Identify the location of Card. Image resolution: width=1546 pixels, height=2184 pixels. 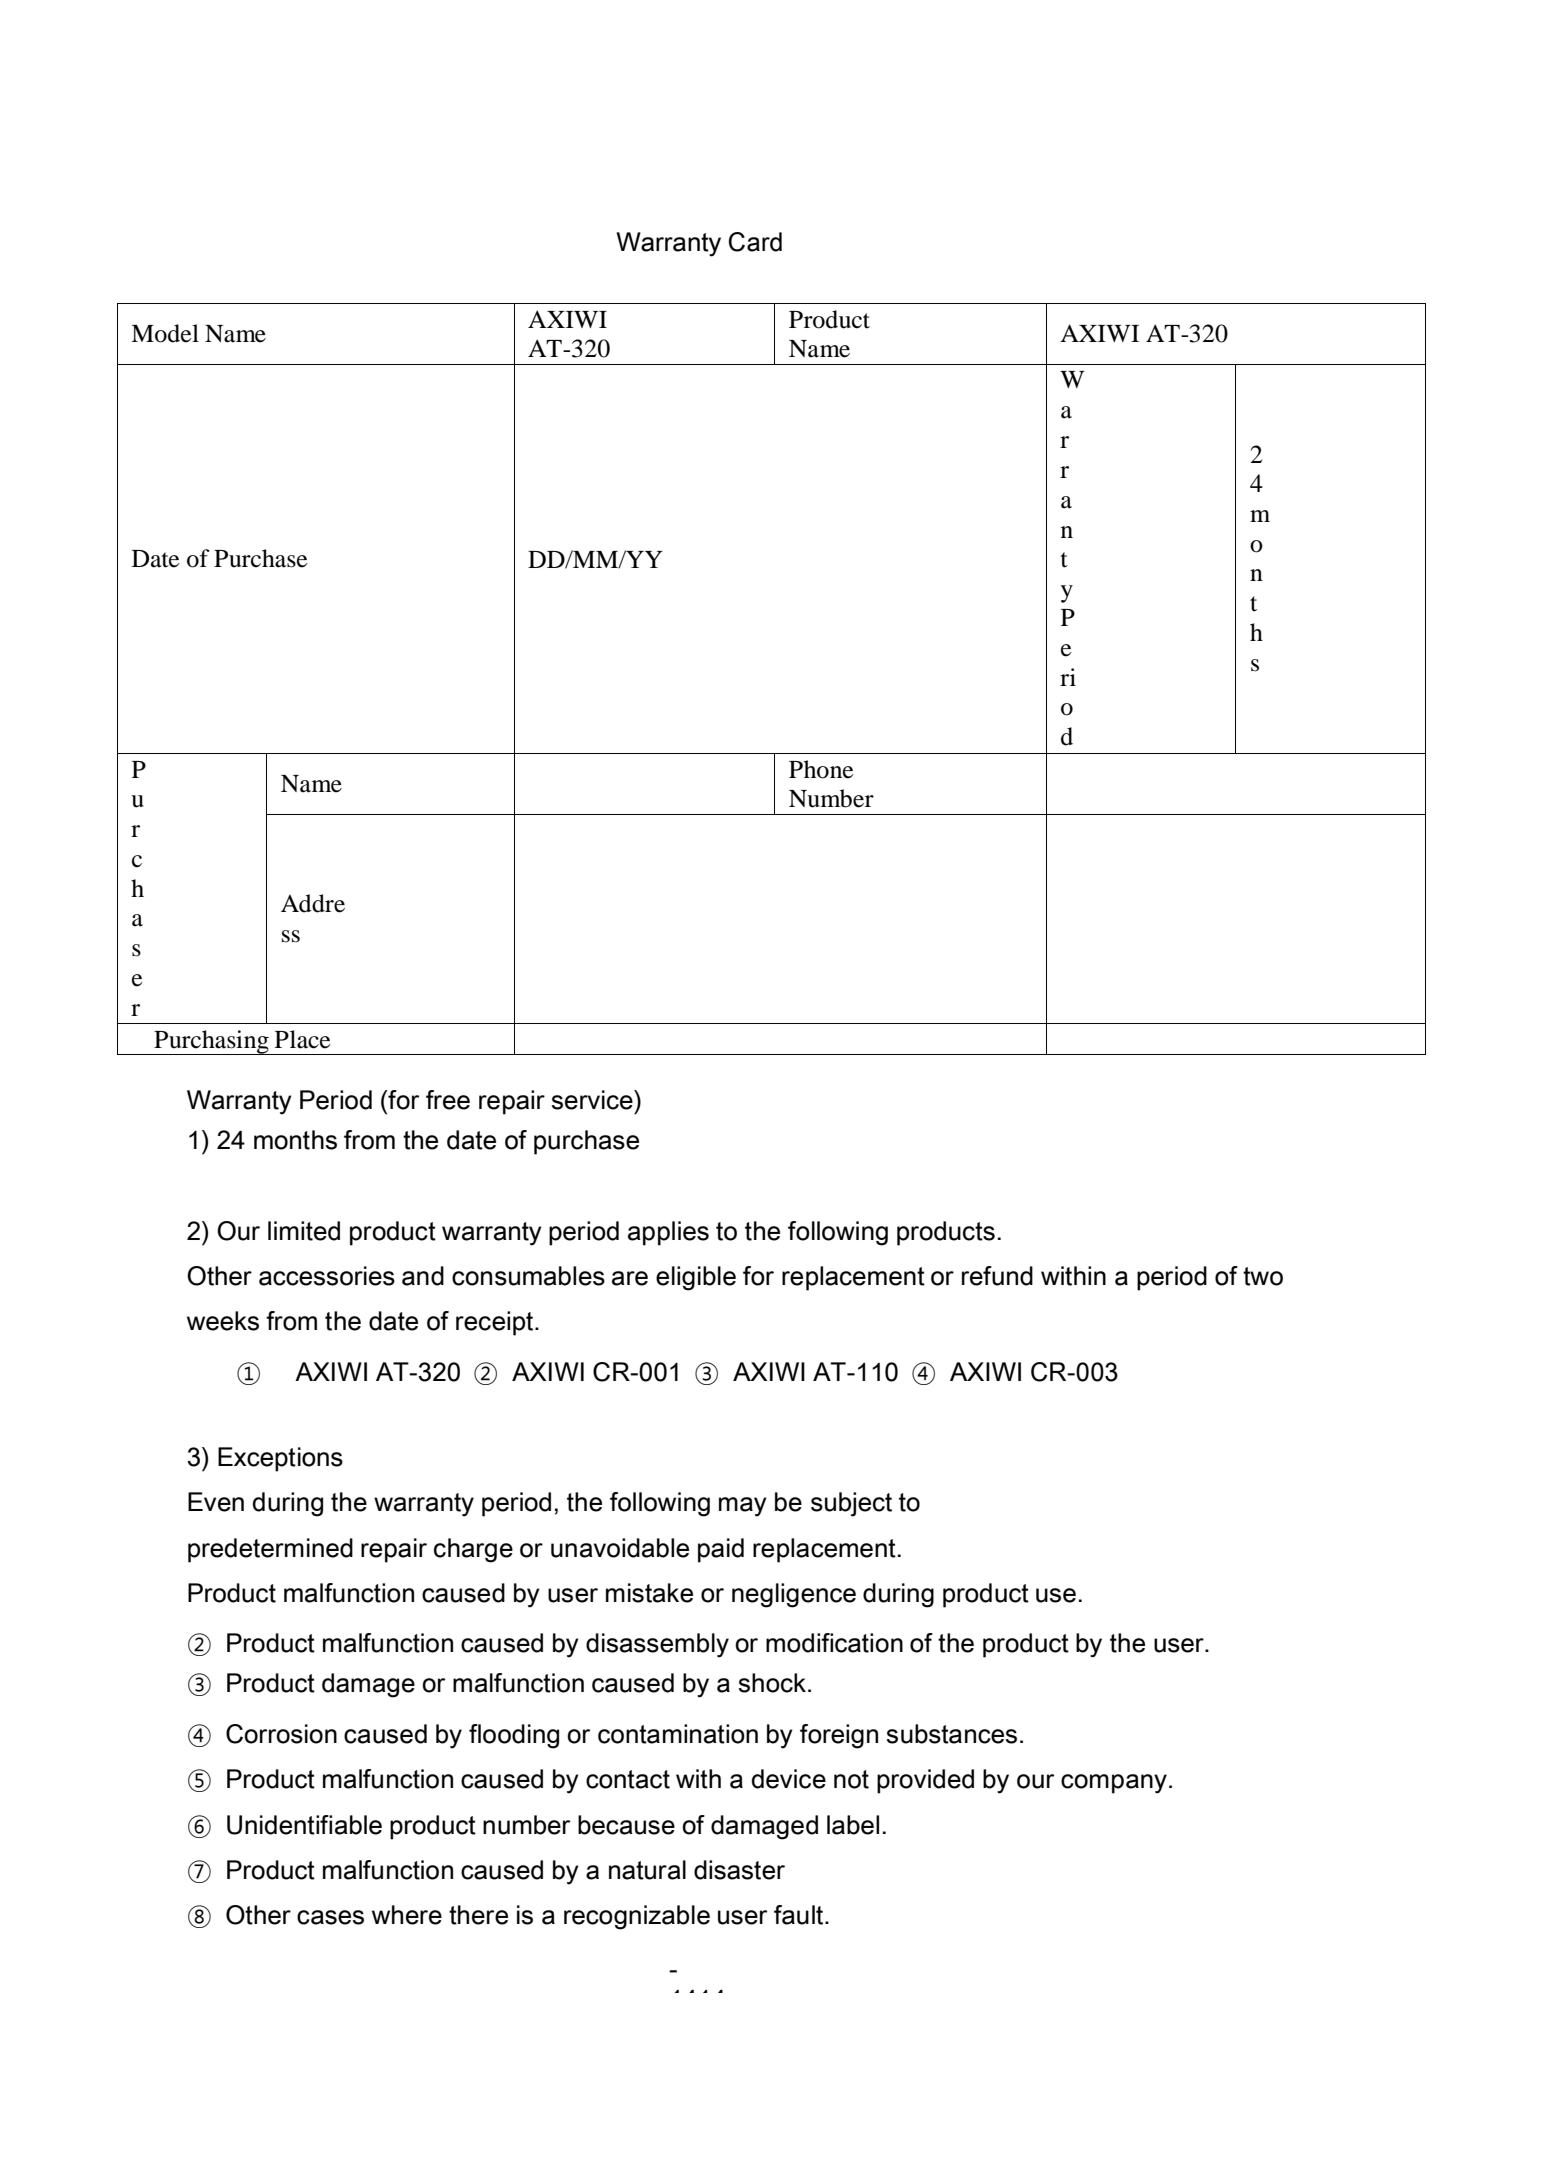
(755, 242).
